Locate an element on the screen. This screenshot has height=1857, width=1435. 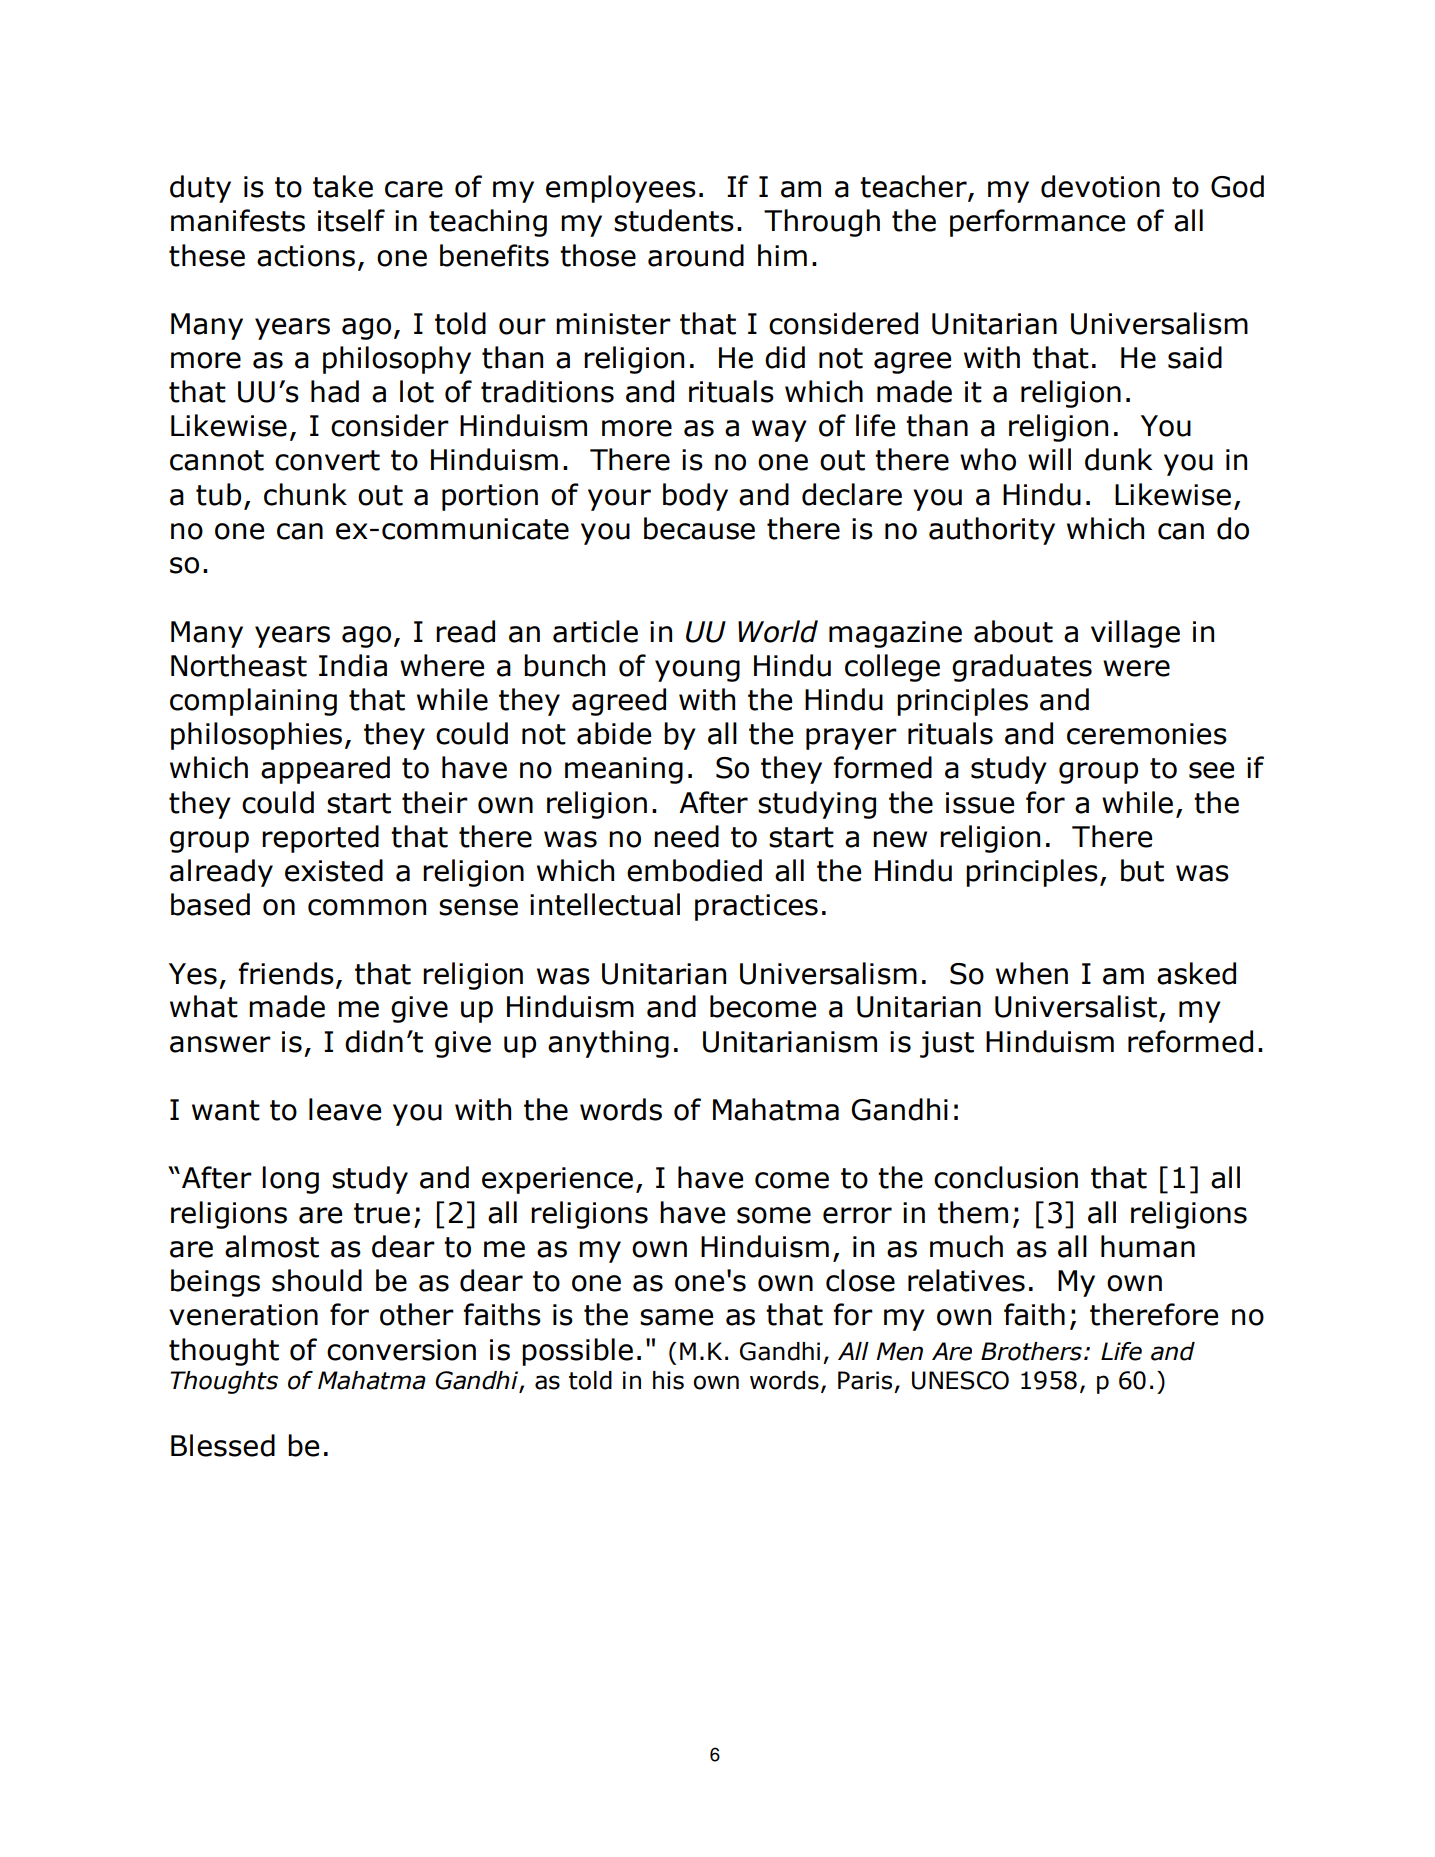
itself is located at coordinates (351, 220).
